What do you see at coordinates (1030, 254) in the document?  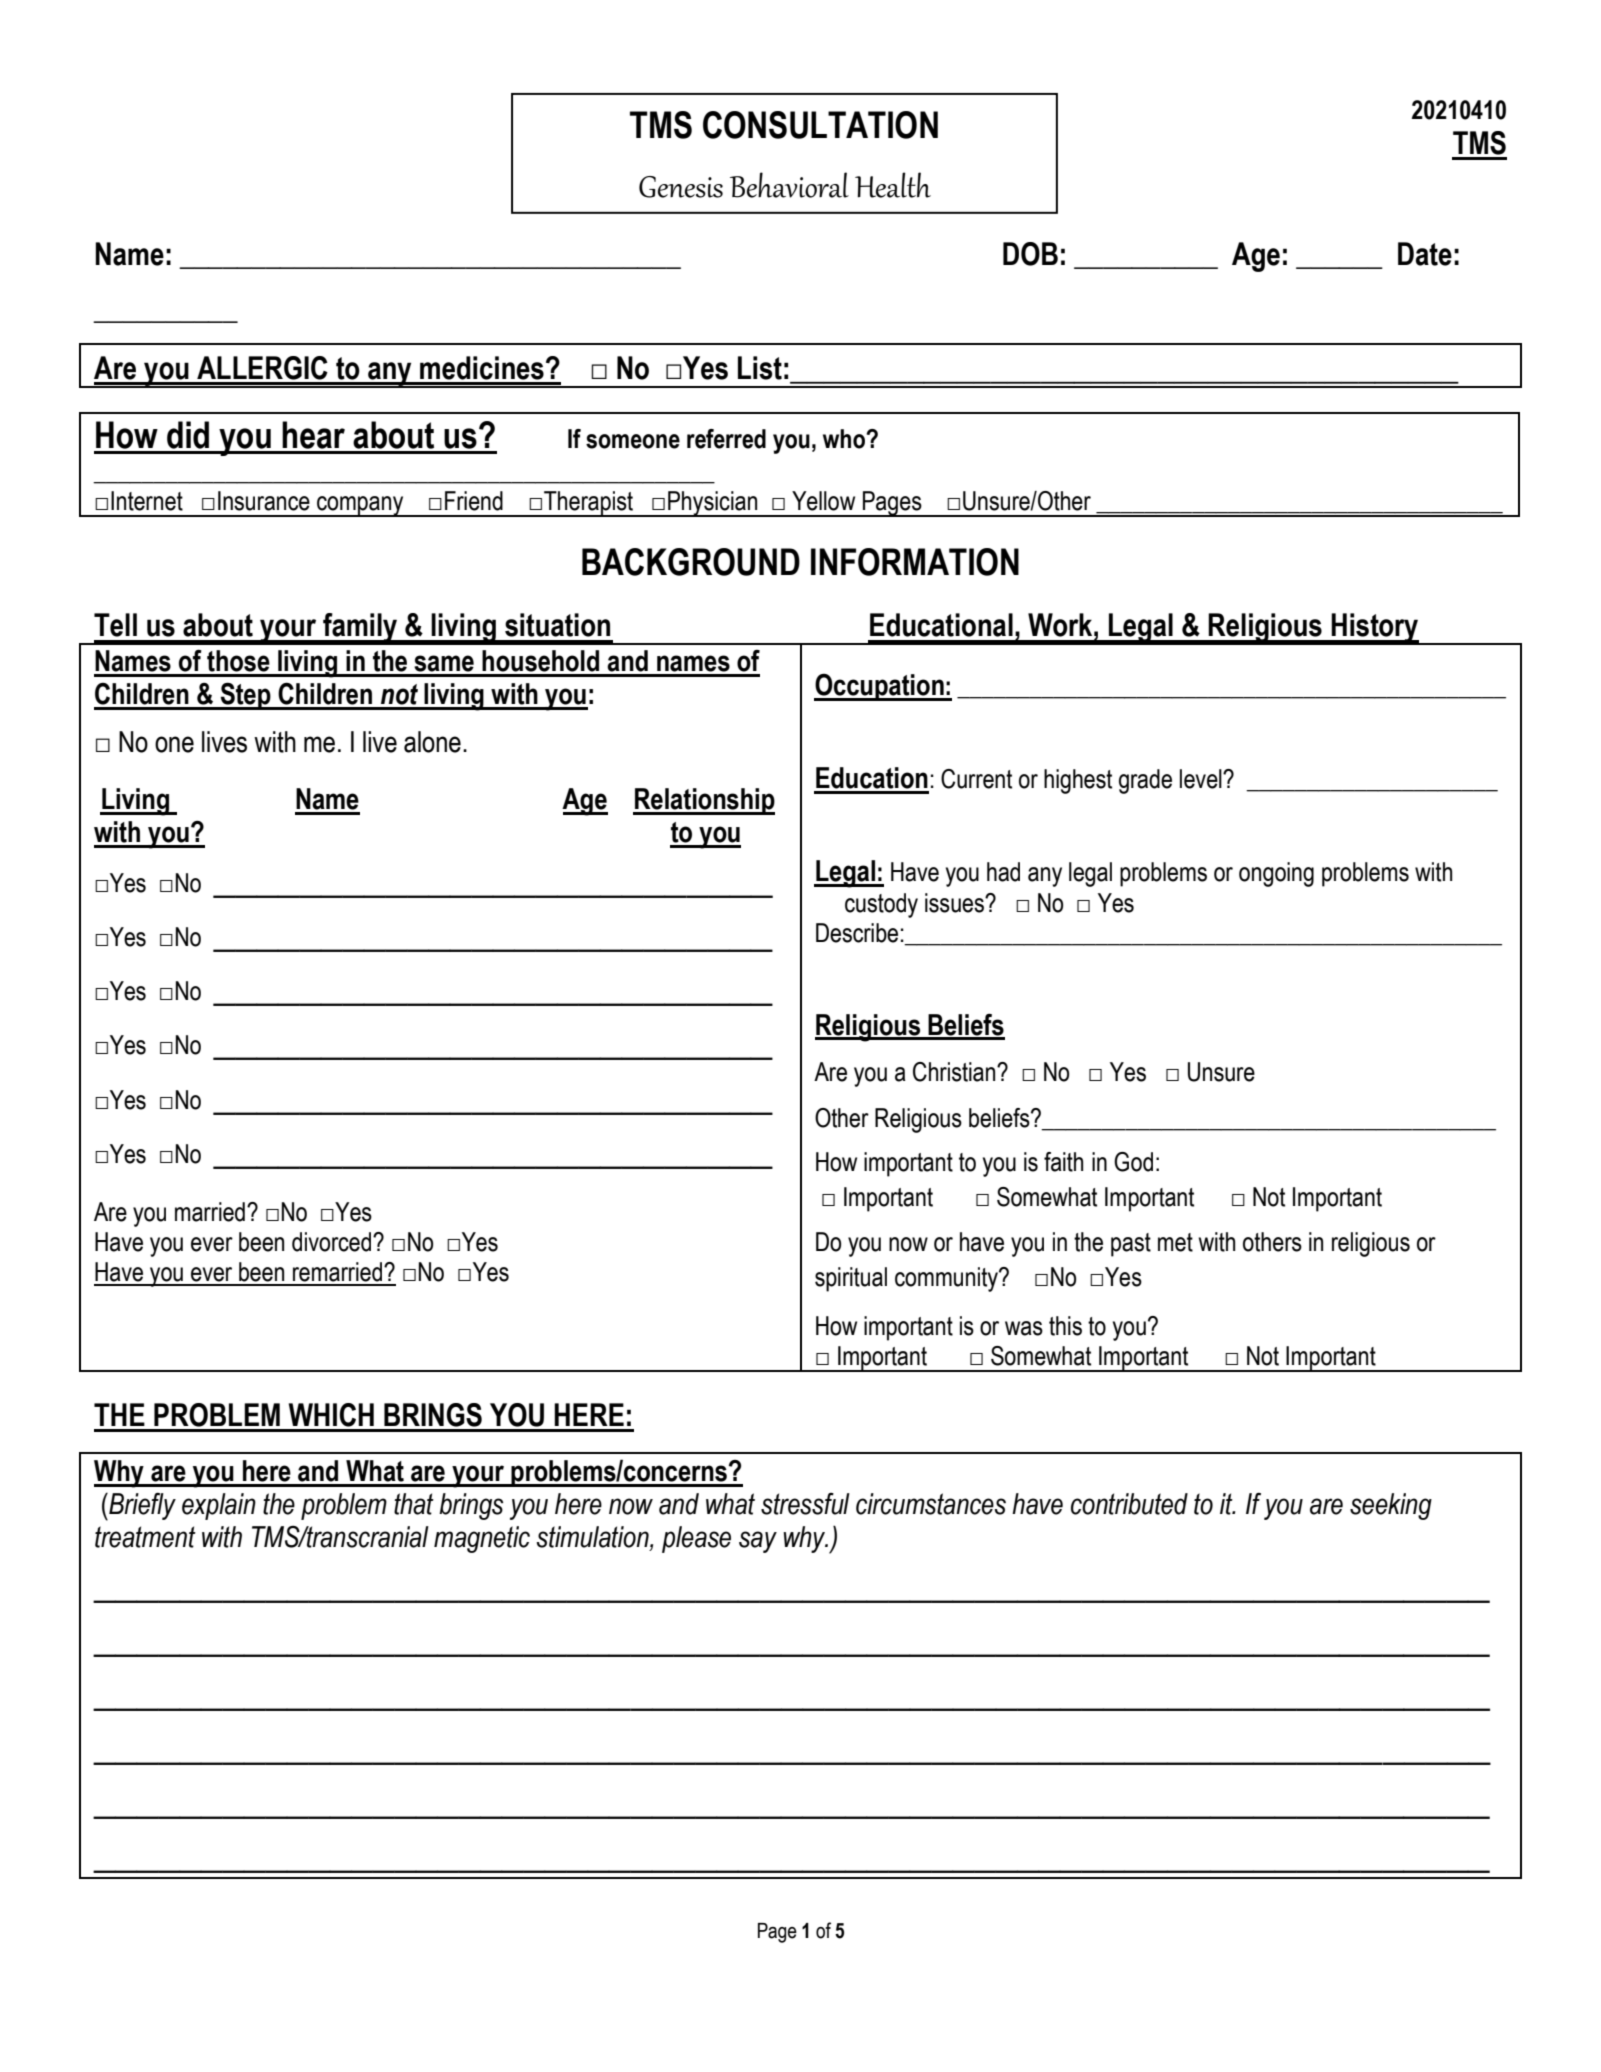 I see `DOB` at bounding box center [1030, 254].
